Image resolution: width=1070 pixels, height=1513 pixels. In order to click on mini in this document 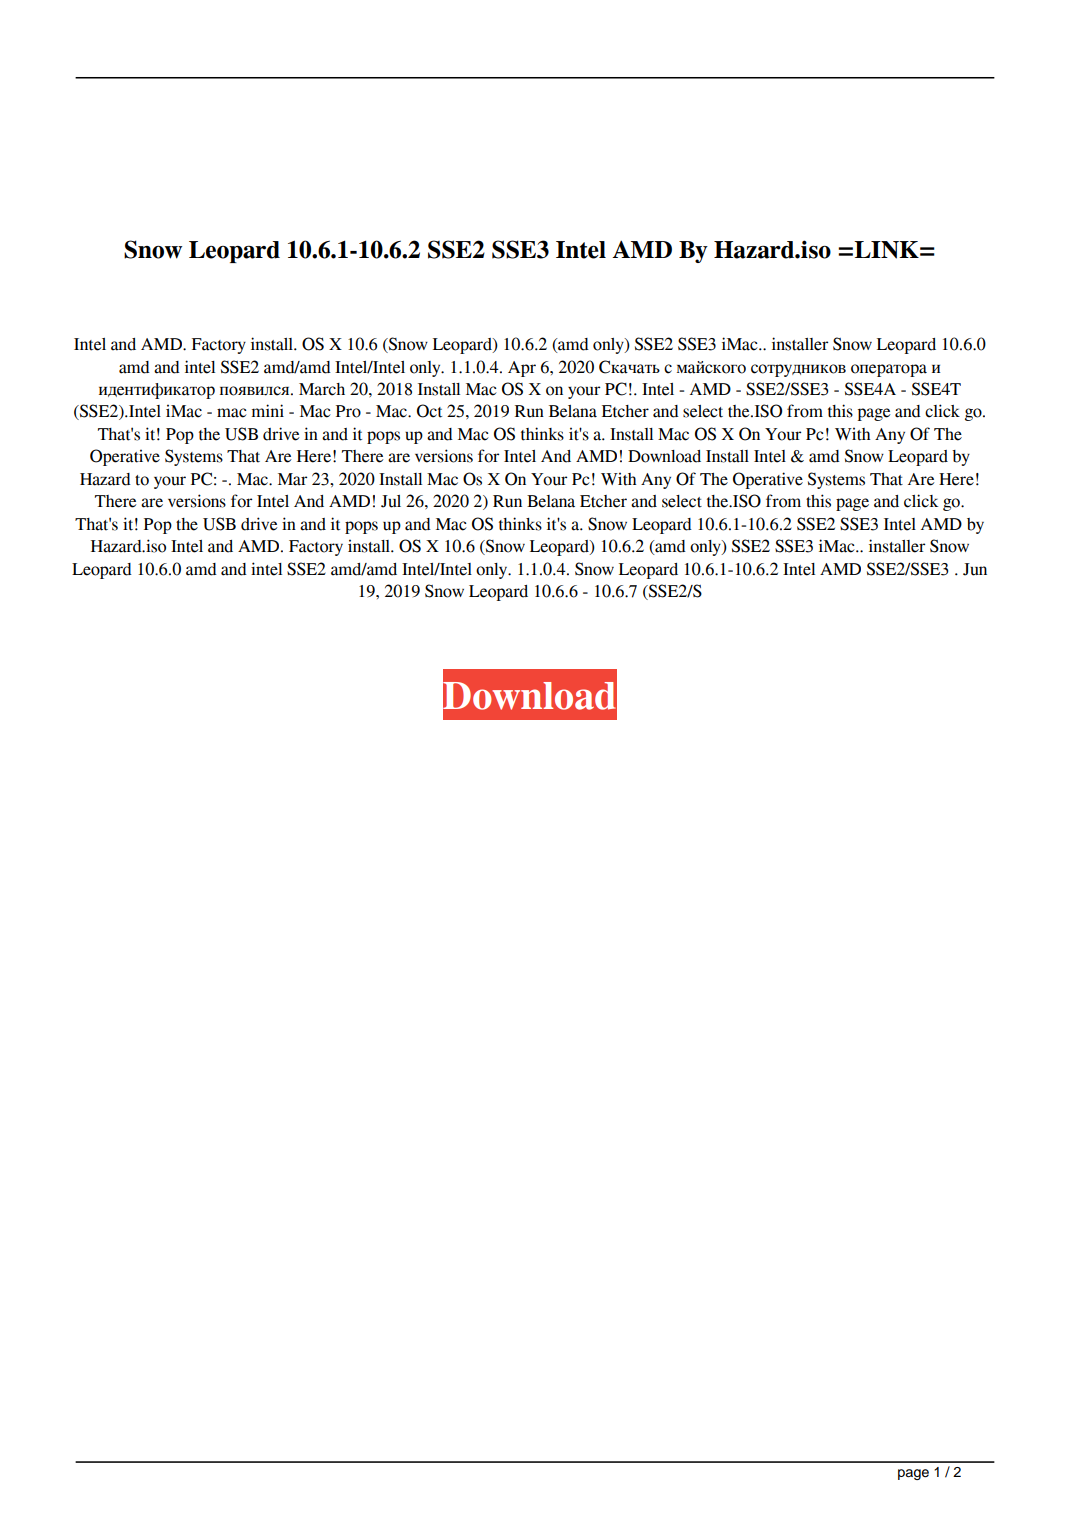, I will do `click(268, 410)`.
